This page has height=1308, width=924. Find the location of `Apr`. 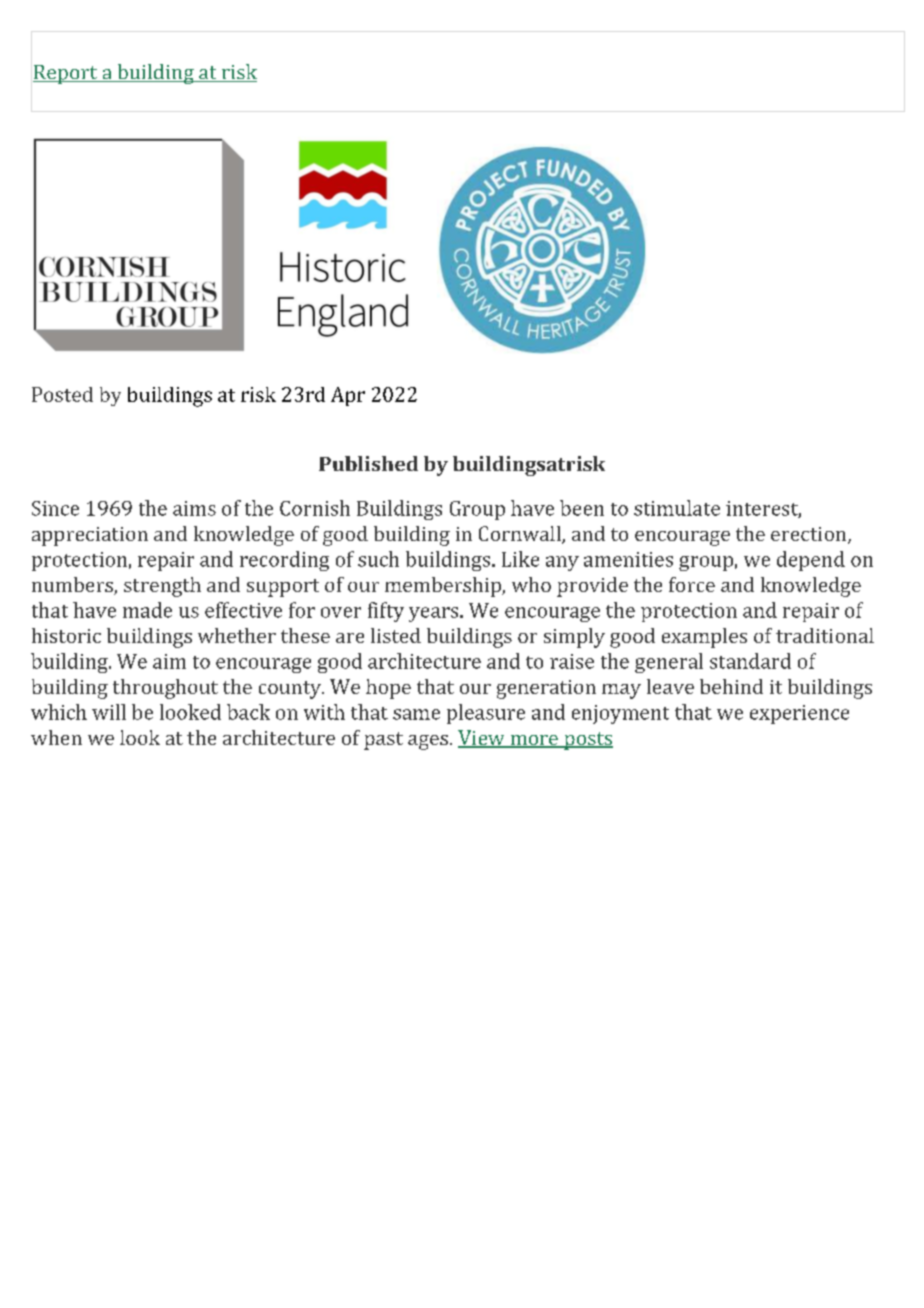

Apr is located at coordinates (348, 396).
